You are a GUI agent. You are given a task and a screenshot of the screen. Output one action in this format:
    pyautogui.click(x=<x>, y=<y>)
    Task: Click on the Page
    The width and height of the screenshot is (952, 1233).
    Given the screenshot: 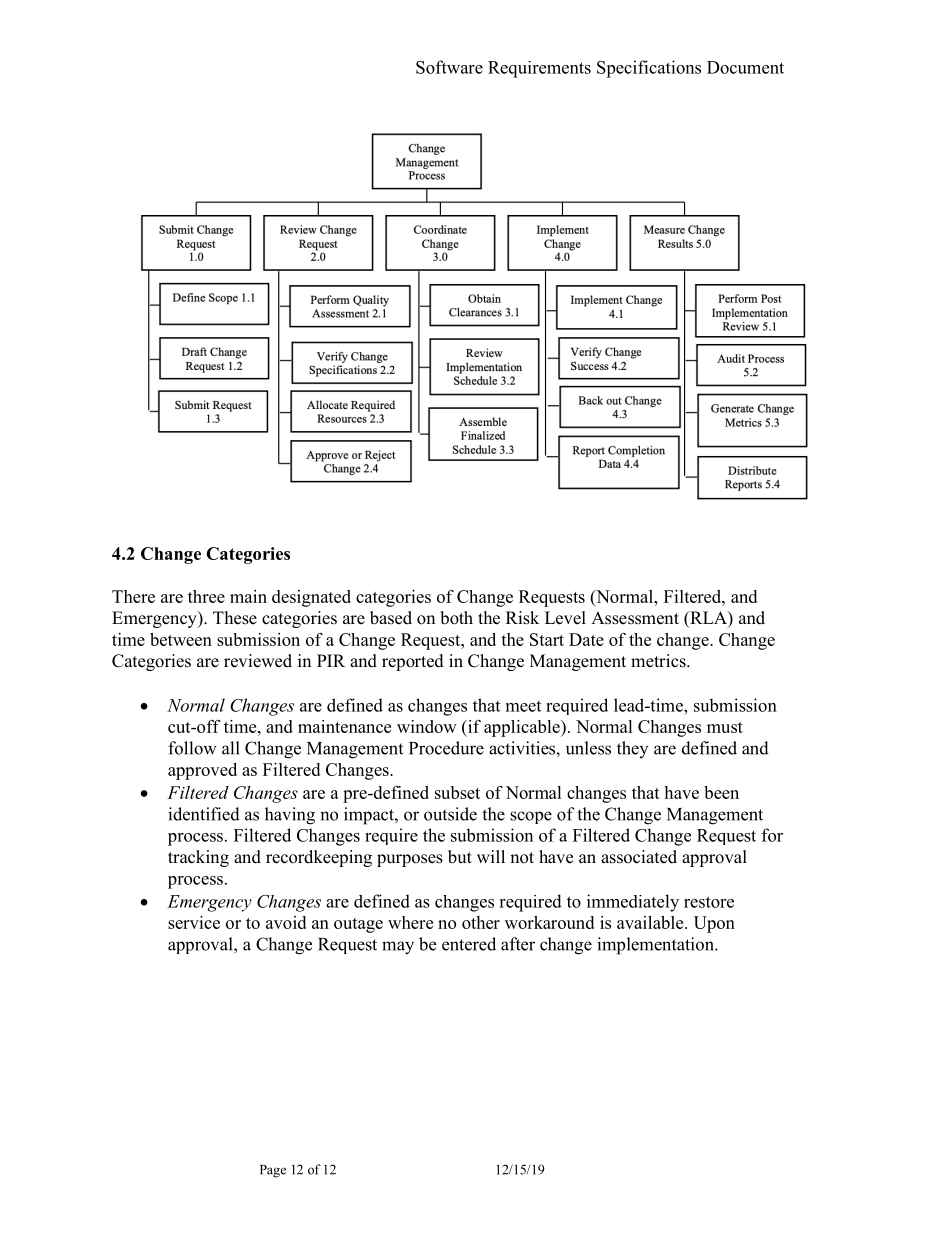 What is the action you would take?
    pyautogui.click(x=273, y=1171)
